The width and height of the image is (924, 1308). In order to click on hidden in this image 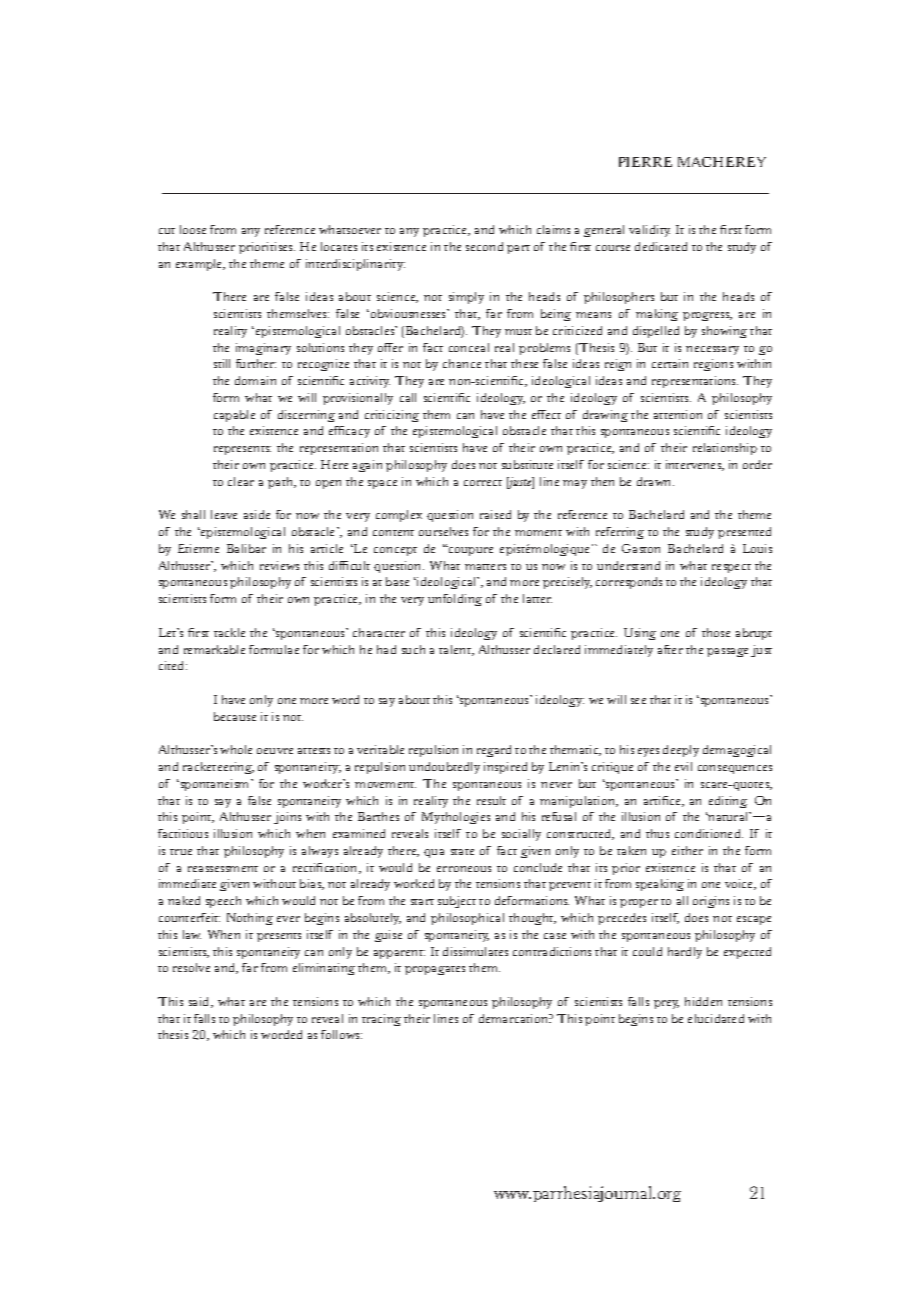, I will do `click(703, 1001)`.
